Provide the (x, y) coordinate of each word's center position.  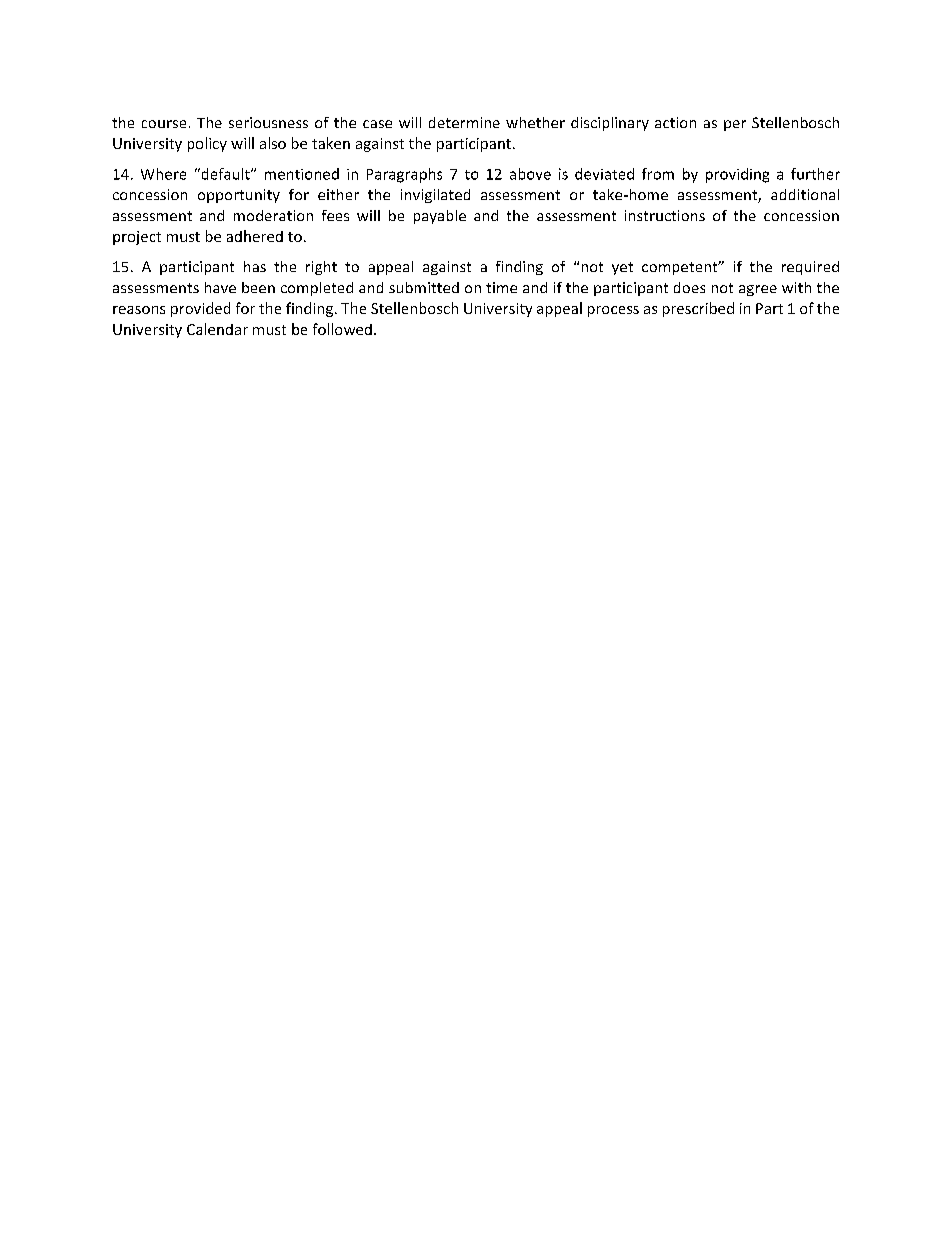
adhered (255, 236)
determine (464, 122)
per (735, 125)
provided (200, 309)
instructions (665, 215)
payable (440, 217)
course (164, 124)
